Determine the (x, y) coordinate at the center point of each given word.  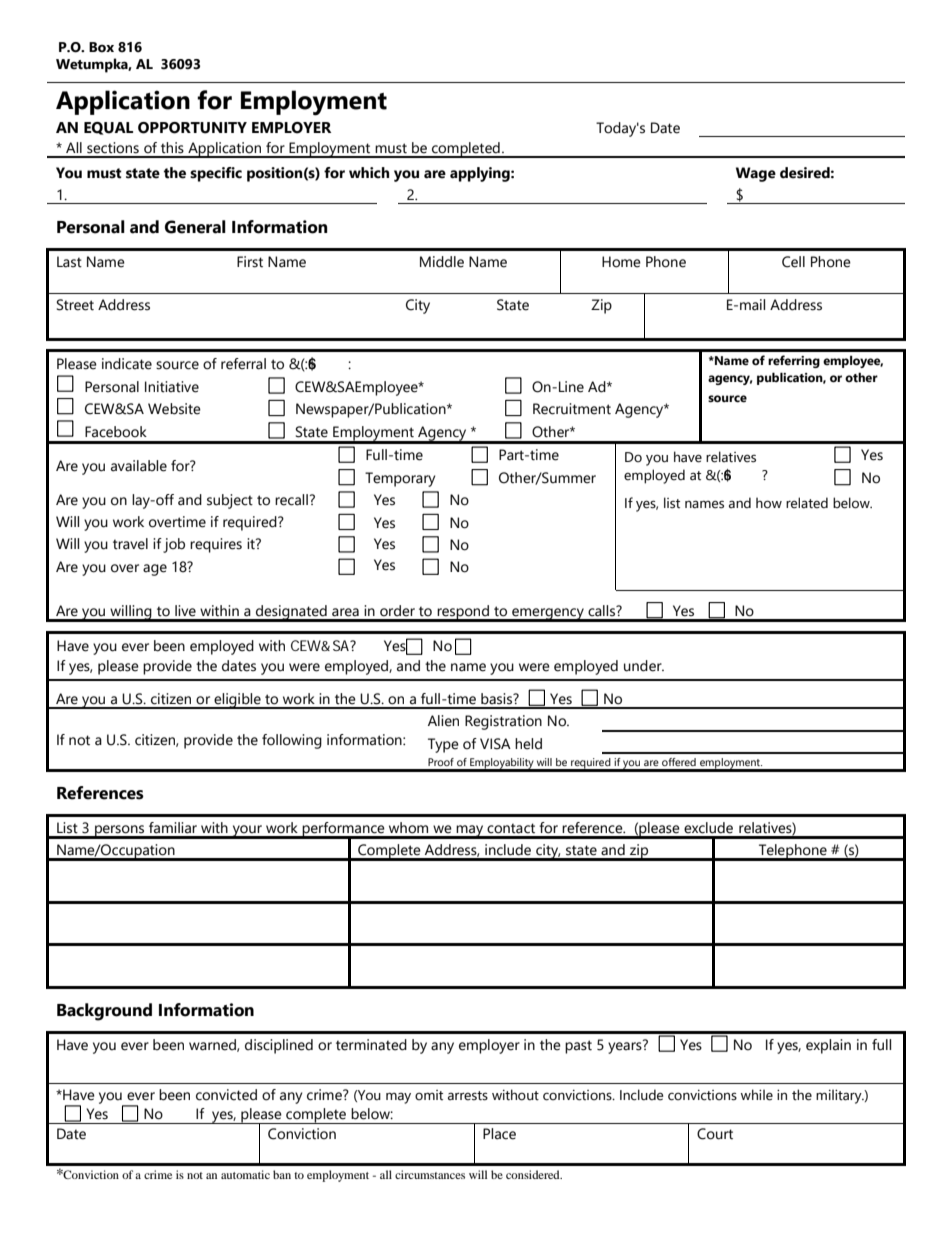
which (369, 173)
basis (498, 699)
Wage (756, 174)
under (644, 666)
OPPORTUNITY (192, 128)
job (174, 545)
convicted (226, 1095)
